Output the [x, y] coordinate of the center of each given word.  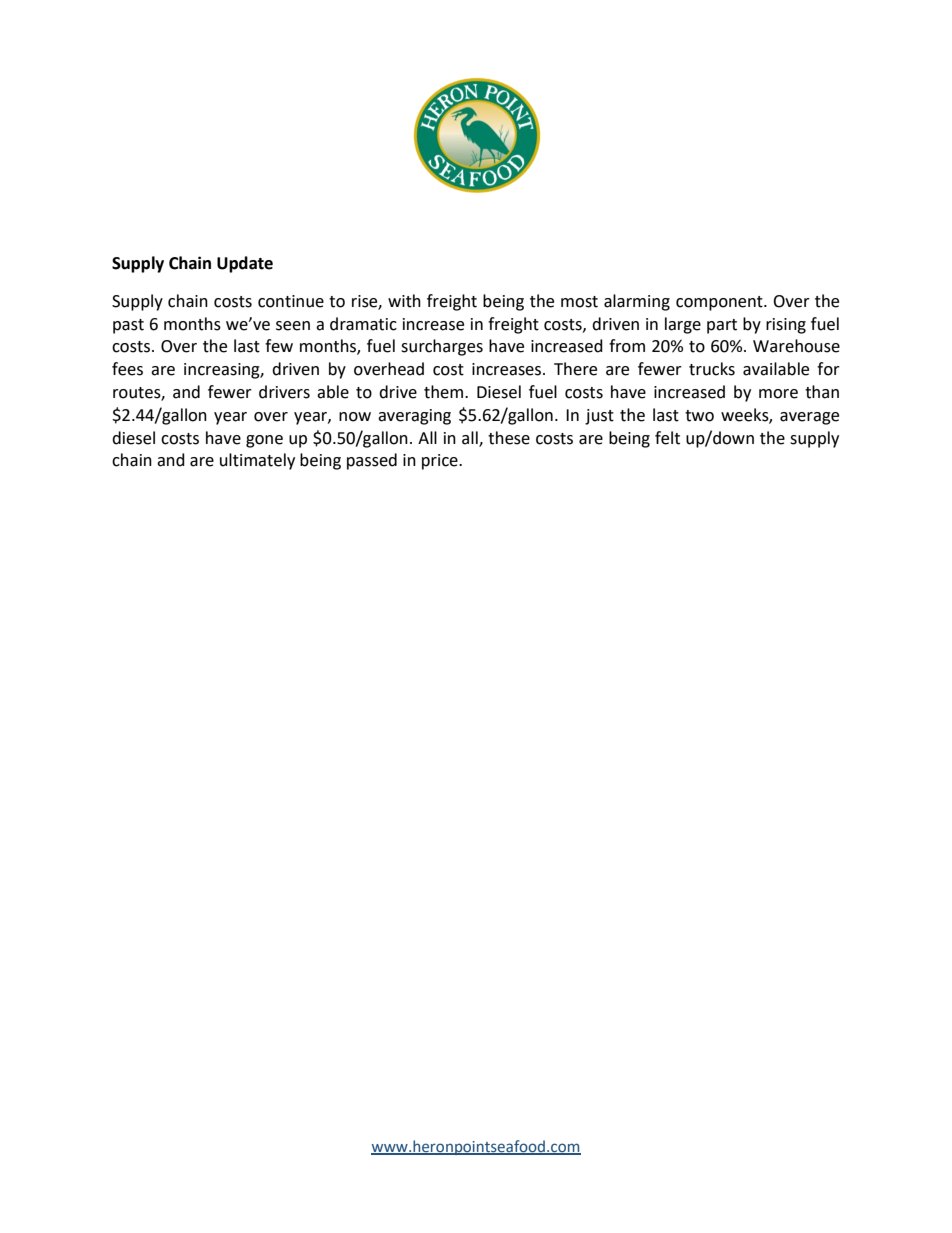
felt [667, 438]
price [441, 462]
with [404, 301]
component [720, 303]
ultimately [257, 461]
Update [245, 264]
